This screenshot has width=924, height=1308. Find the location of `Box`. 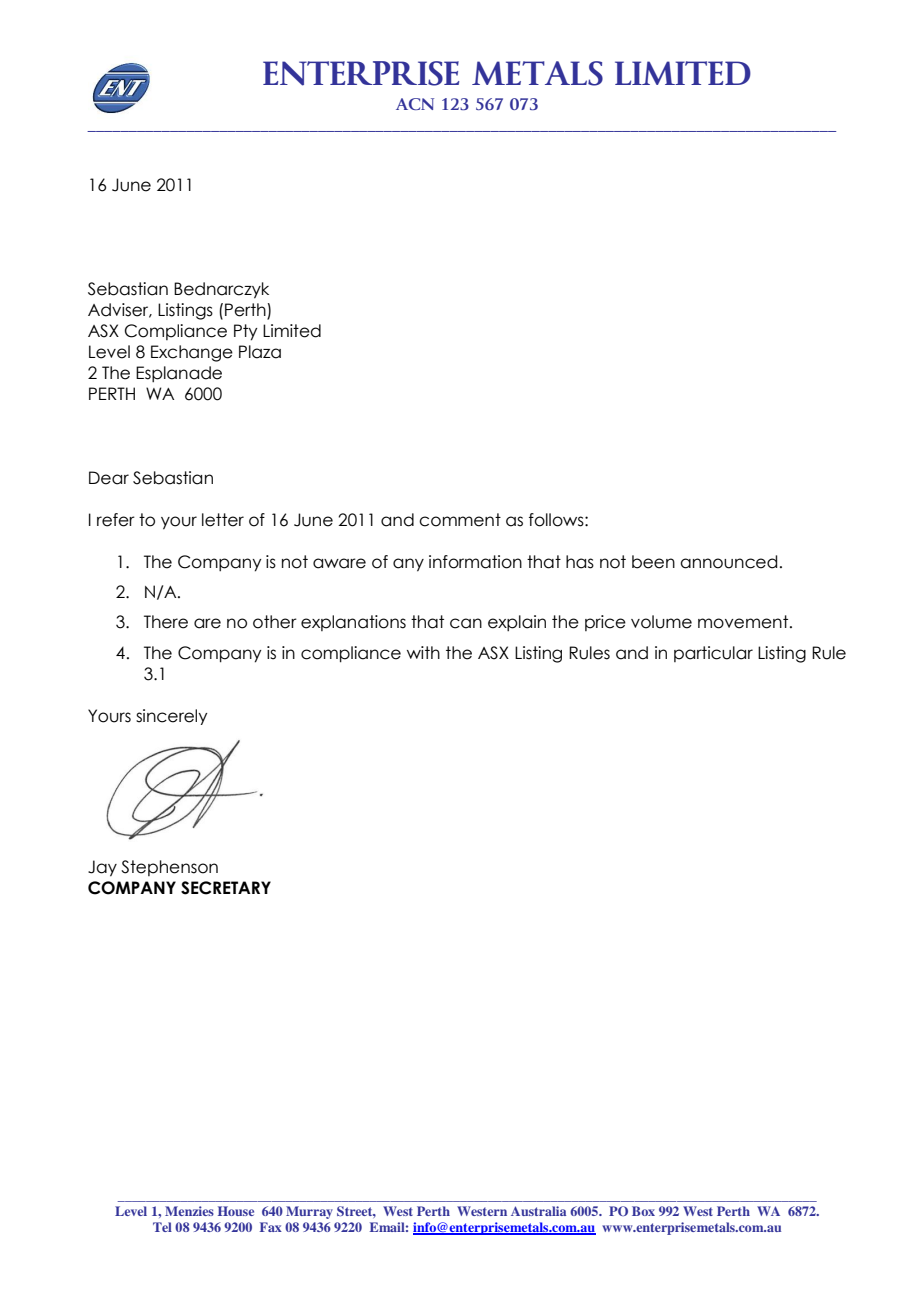

Box is located at coordinates (643, 1211).
